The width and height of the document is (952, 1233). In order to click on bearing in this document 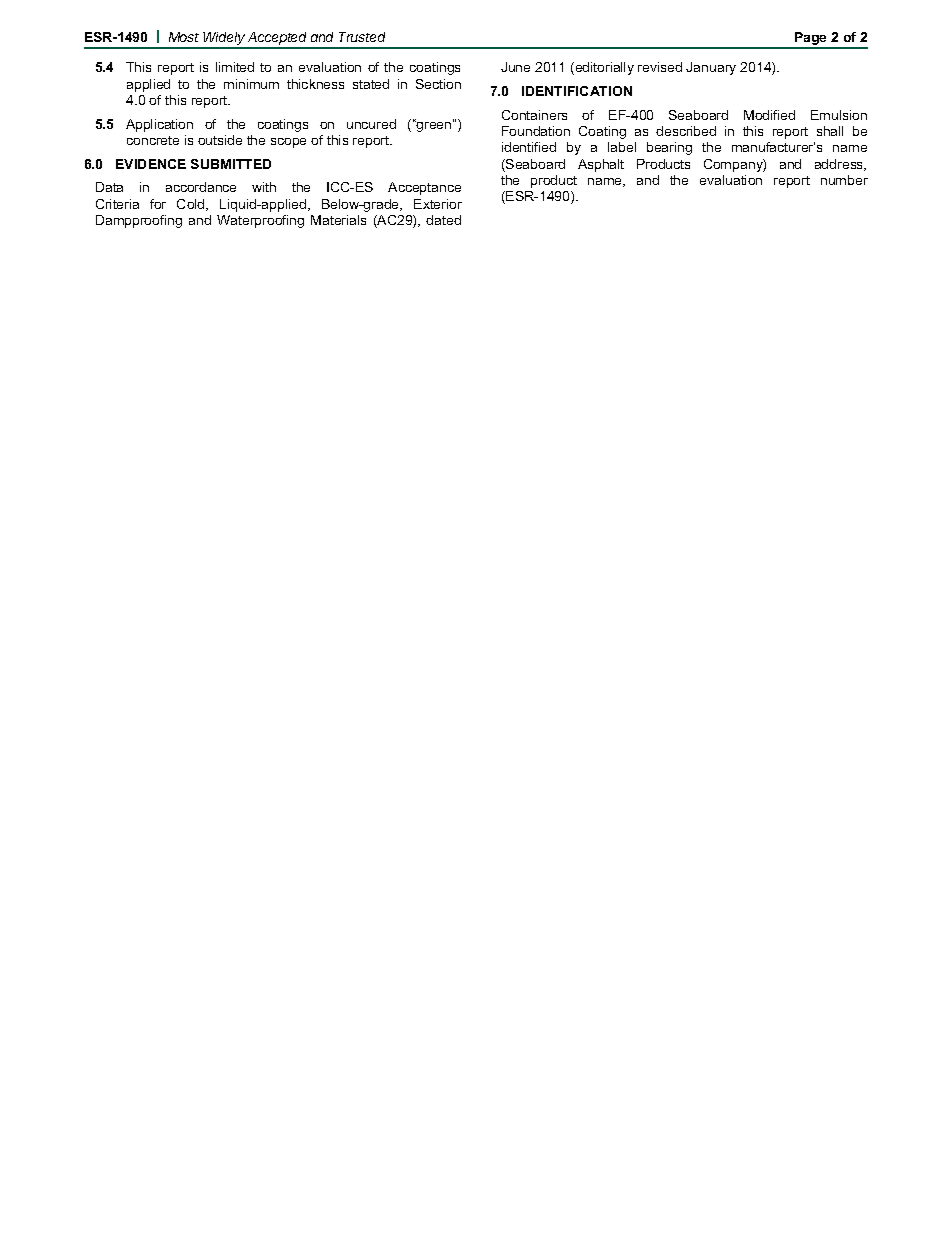, I will do `click(669, 148)`.
